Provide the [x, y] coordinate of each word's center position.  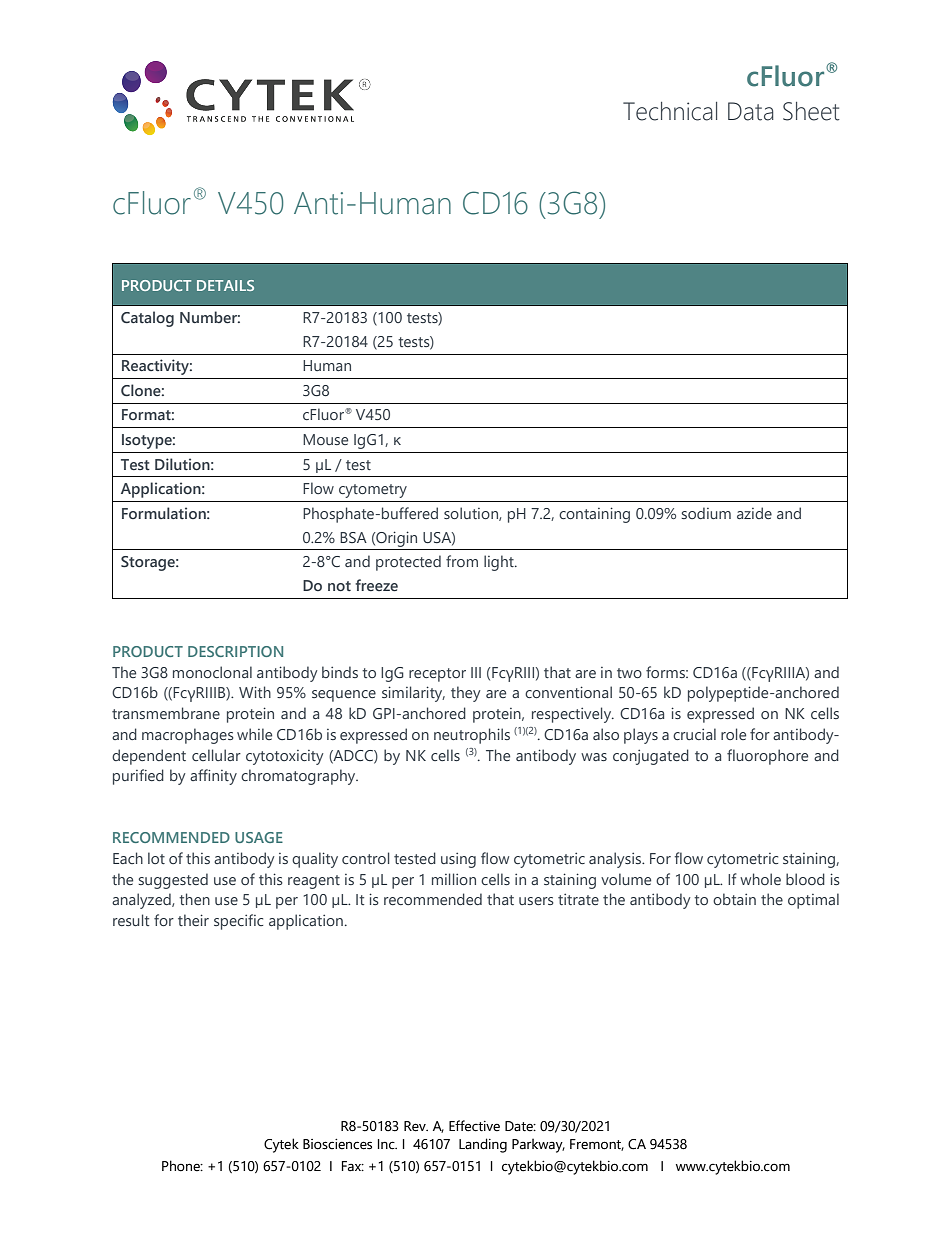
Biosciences [337, 1144]
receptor [437, 675]
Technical [670, 111]
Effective [474, 1126]
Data [751, 111]
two [629, 673]
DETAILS [225, 285]
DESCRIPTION [235, 651]
